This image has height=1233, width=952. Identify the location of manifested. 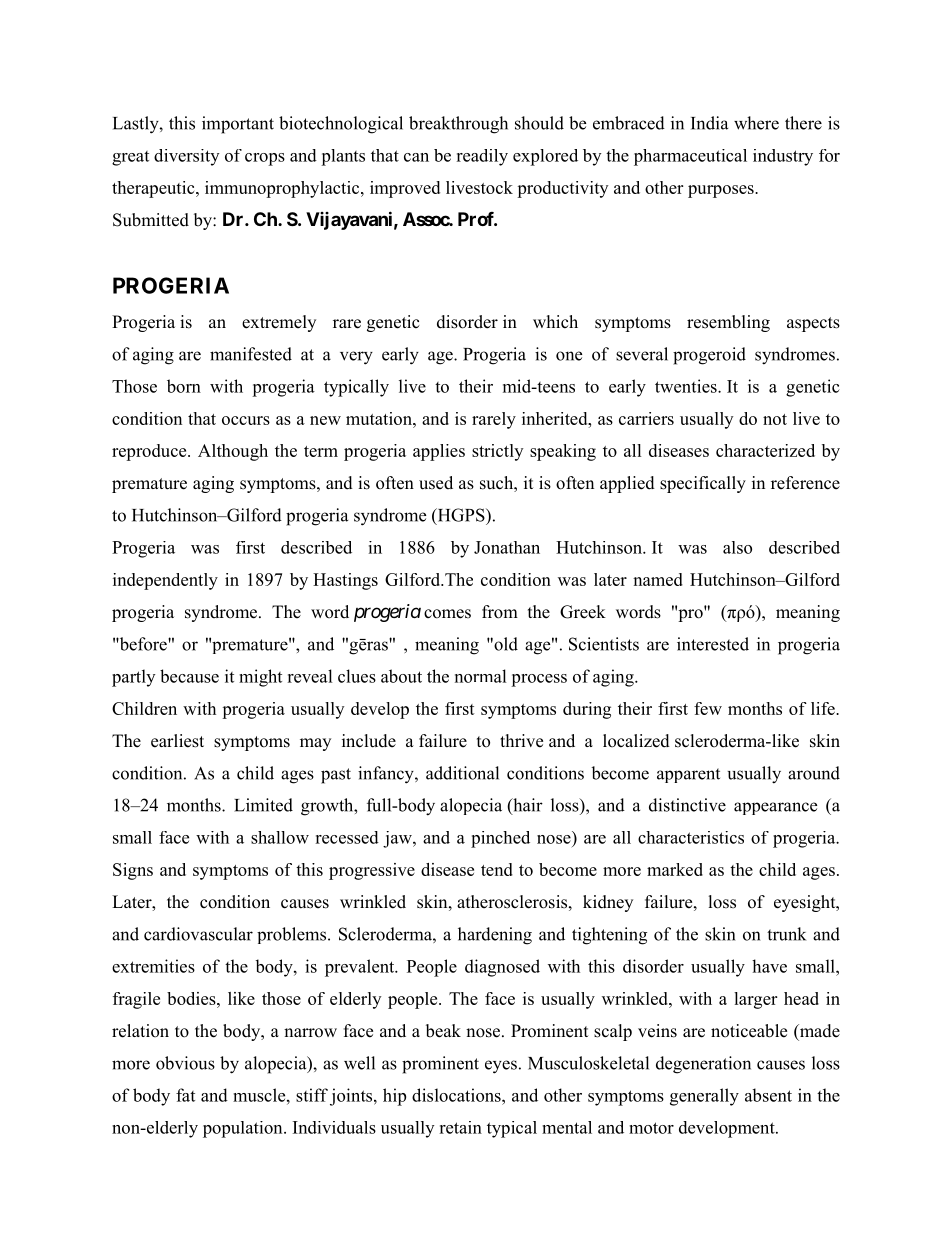
(251, 354).
